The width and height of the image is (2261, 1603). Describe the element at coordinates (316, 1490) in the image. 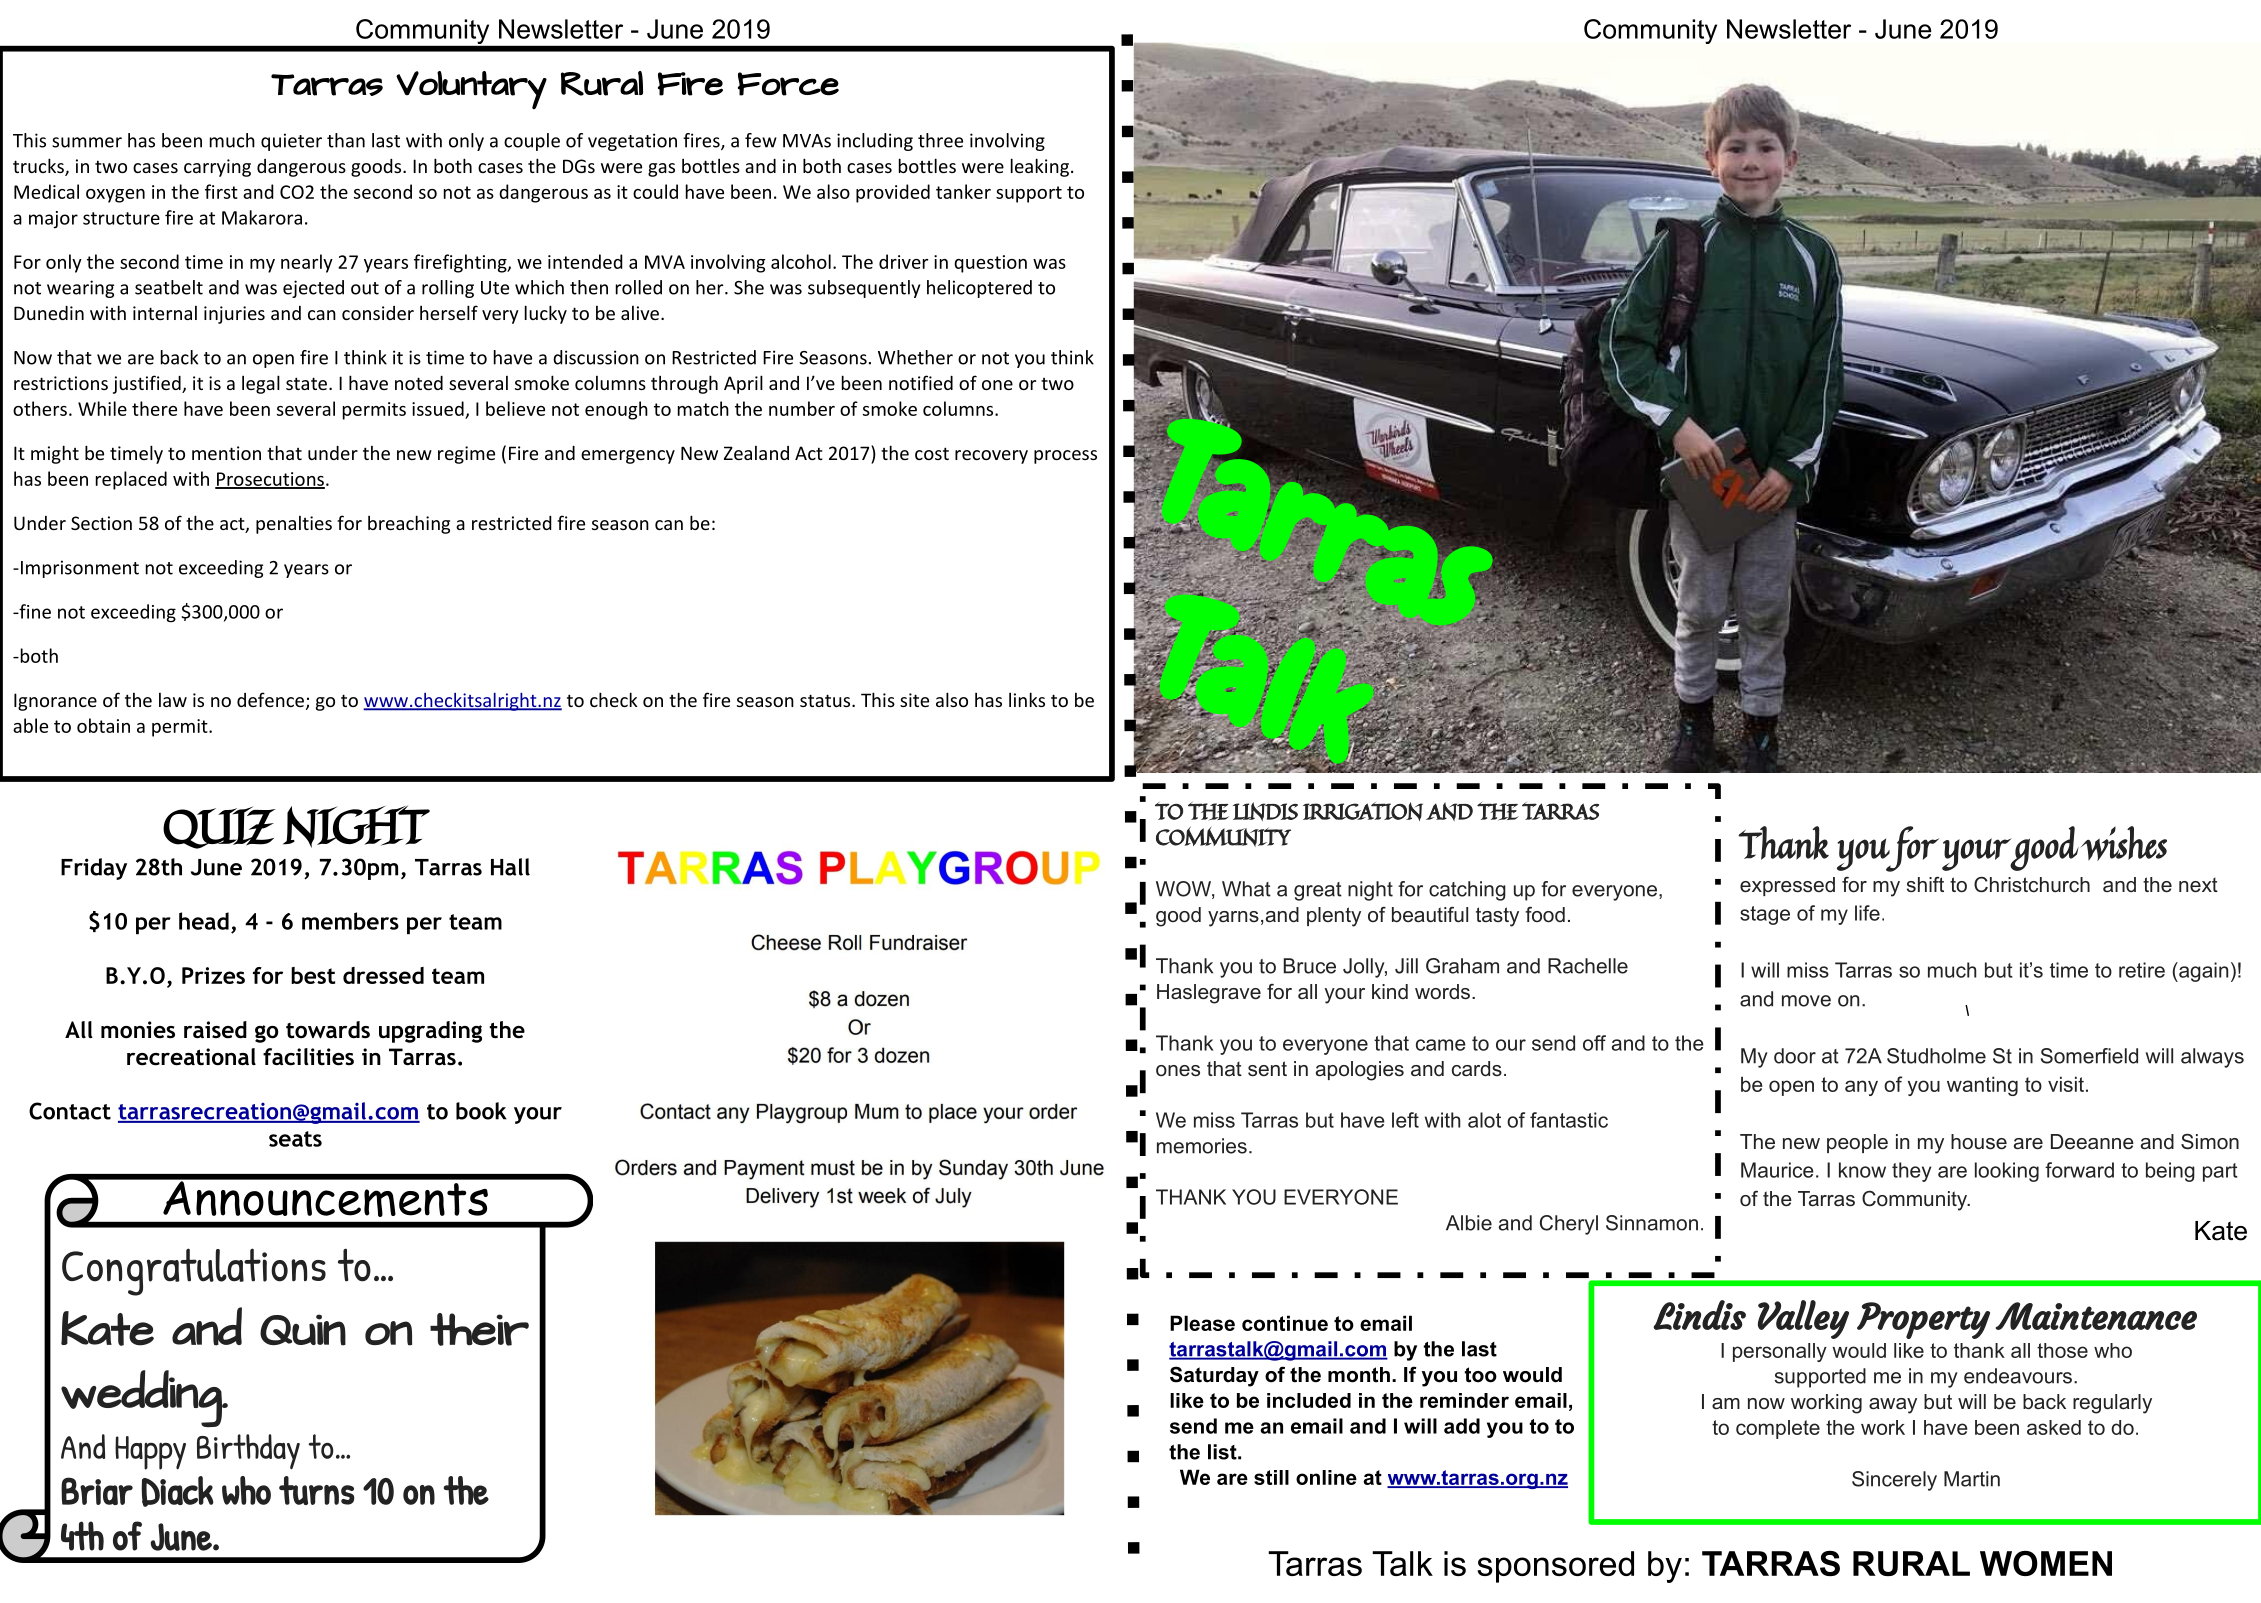

I see `turns` at that location.
